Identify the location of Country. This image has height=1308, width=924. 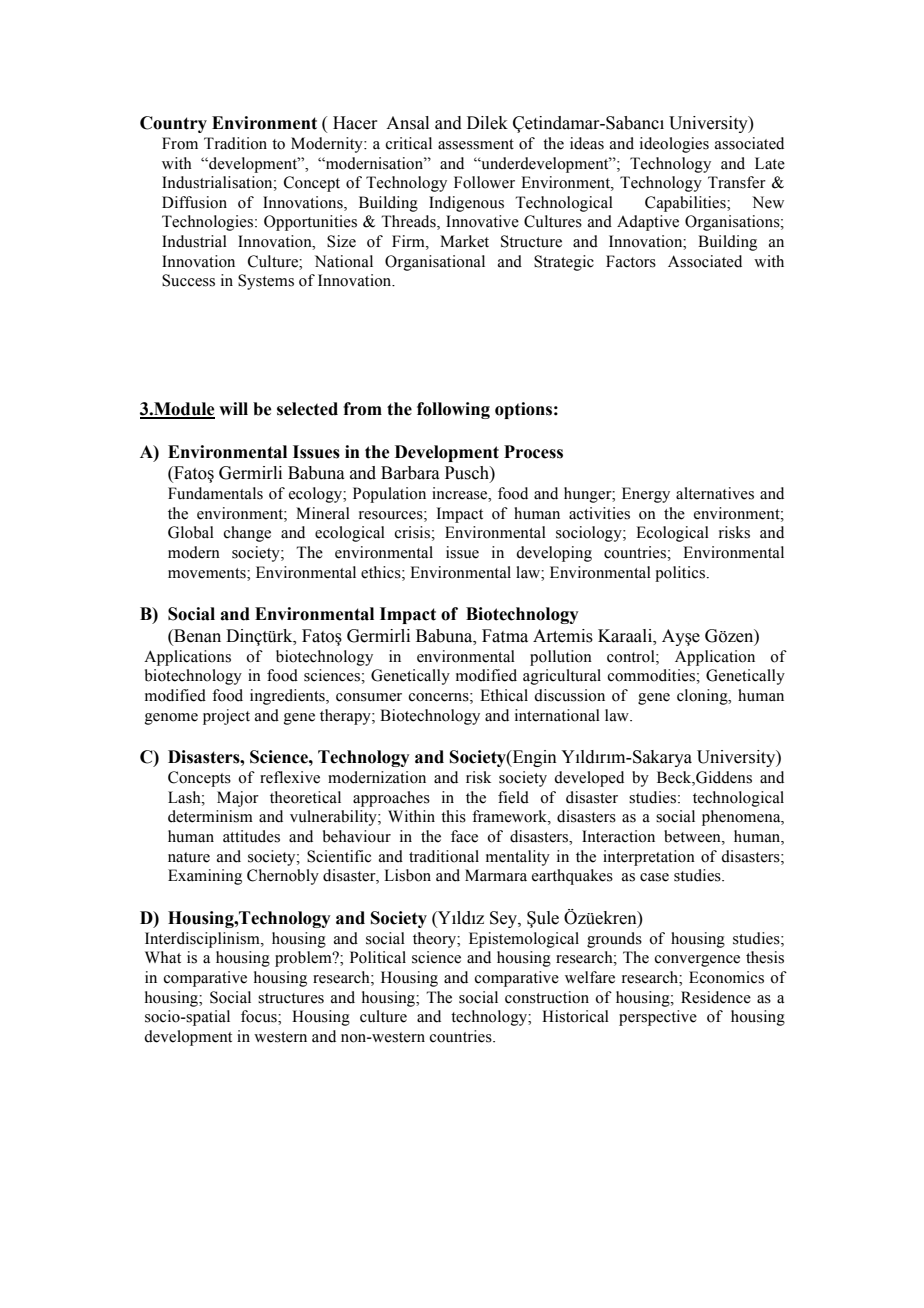
(173, 124).
